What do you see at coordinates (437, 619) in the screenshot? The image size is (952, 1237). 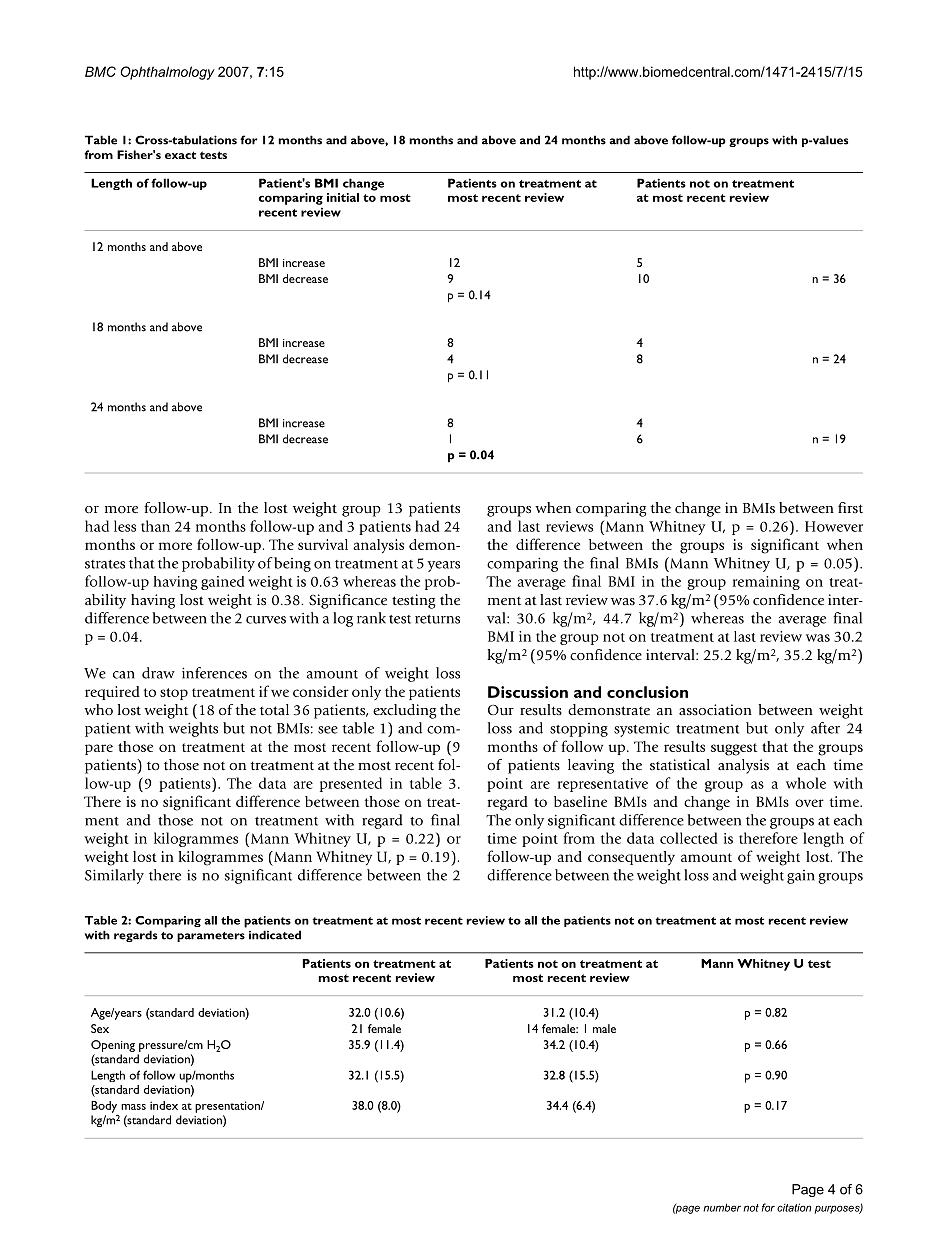 I see `returns` at bounding box center [437, 619].
